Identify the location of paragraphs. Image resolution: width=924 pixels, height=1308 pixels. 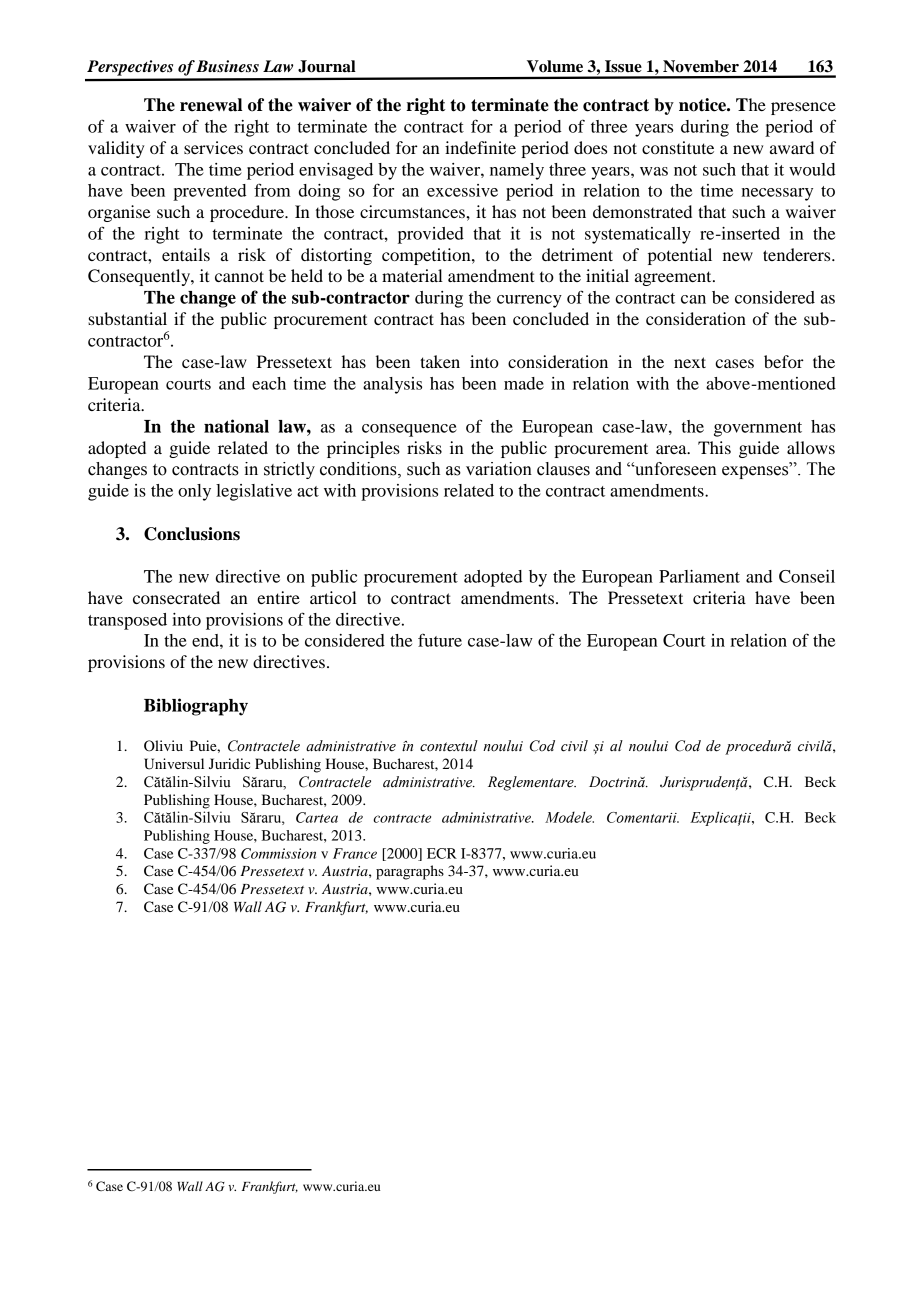
(410, 872).
